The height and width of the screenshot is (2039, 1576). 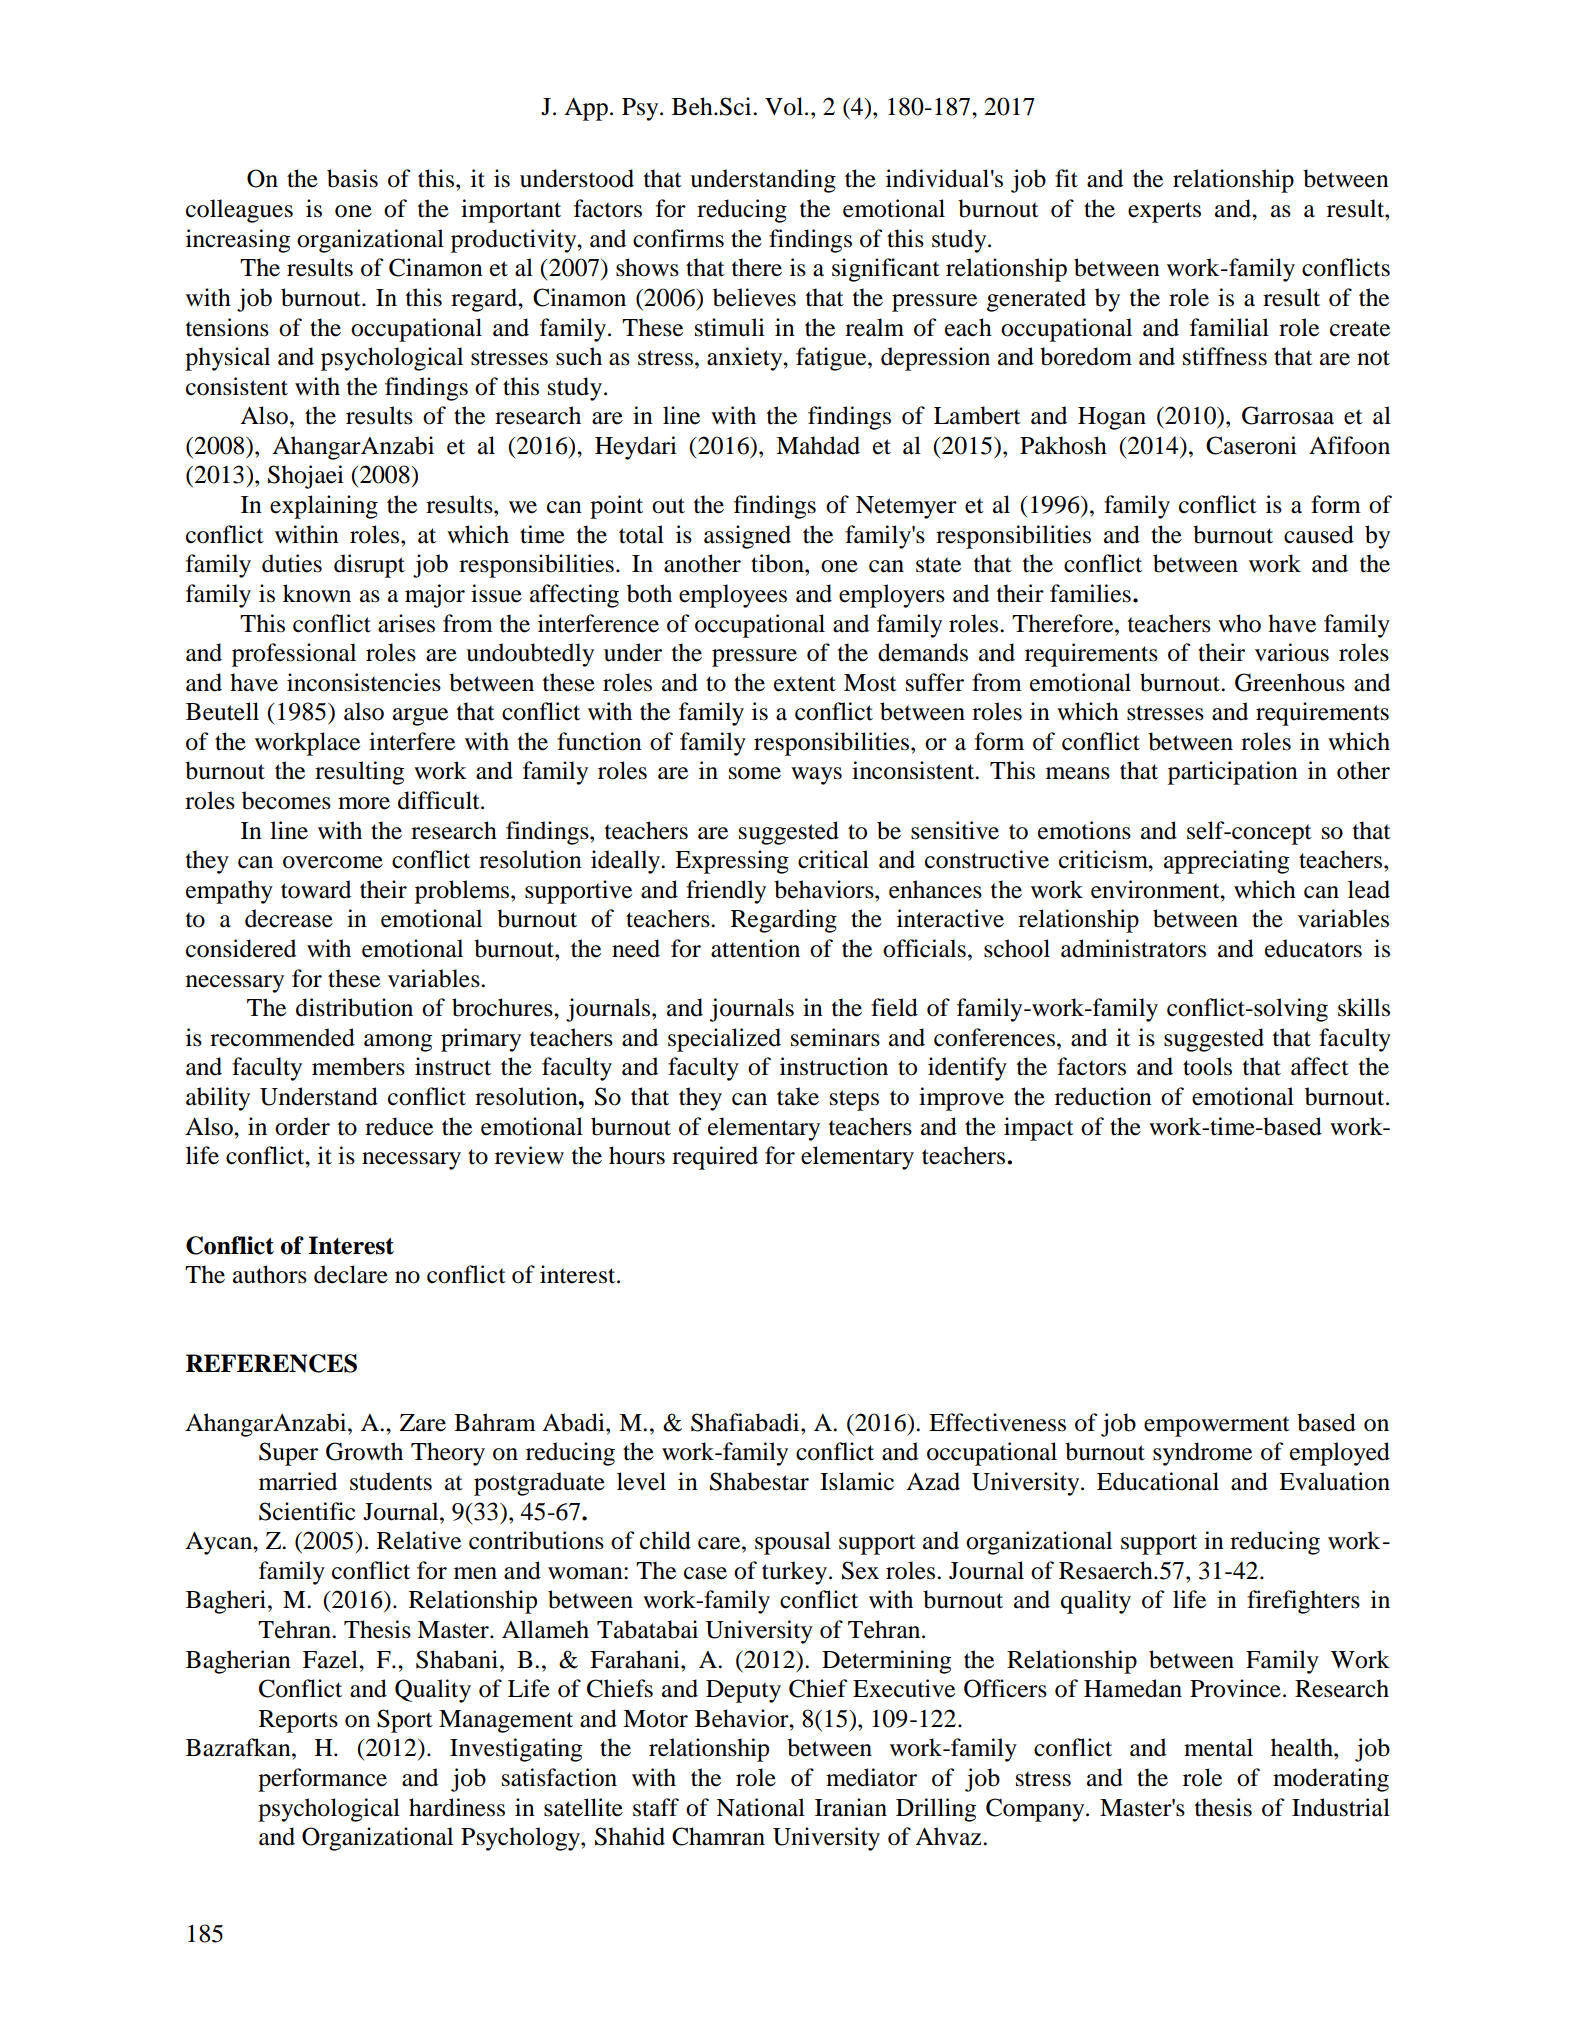 What do you see at coordinates (755, 948) in the screenshot?
I see `attention` at bounding box center [755, 948].
